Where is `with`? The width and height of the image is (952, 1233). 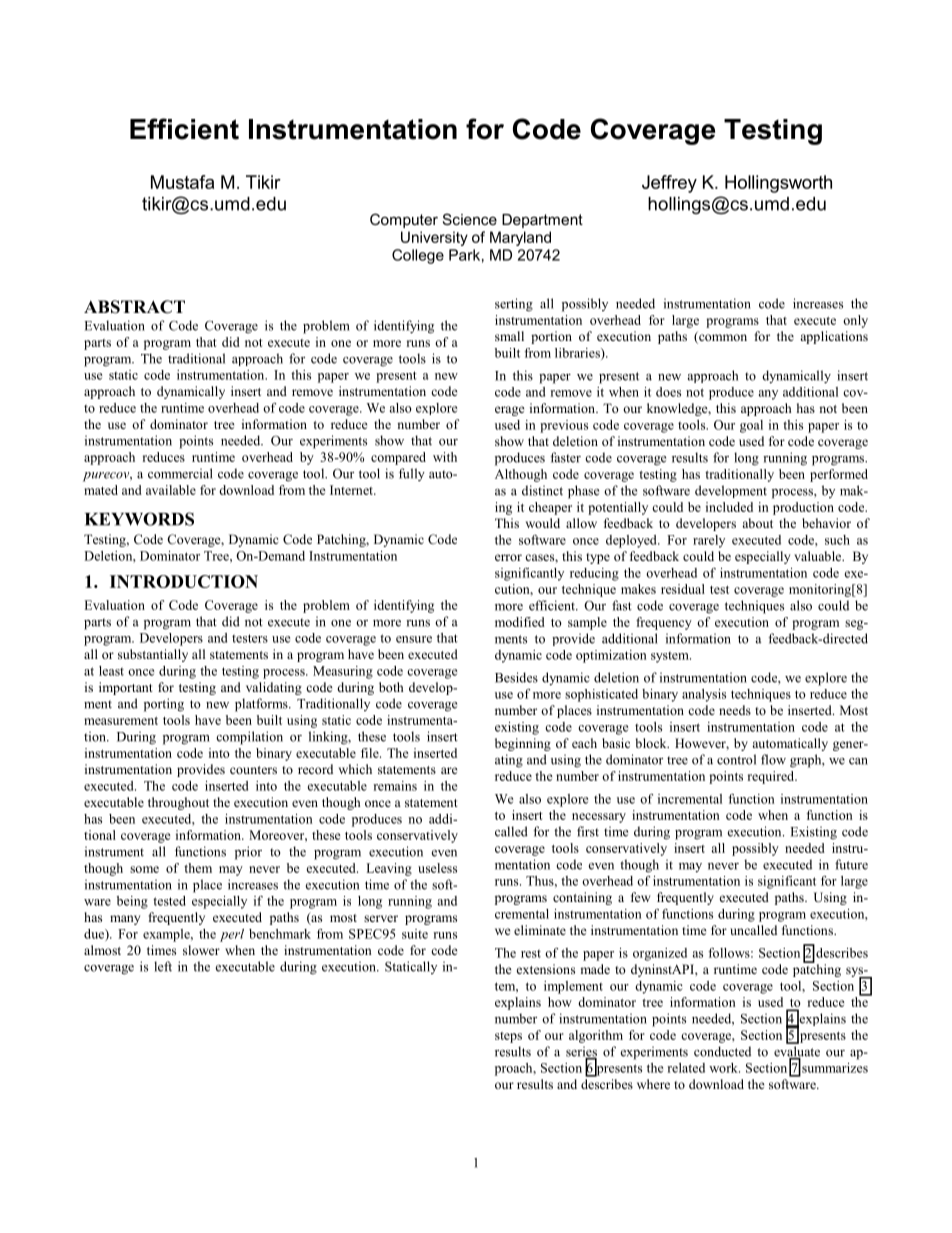
with is located at coordinates (445, 457).
